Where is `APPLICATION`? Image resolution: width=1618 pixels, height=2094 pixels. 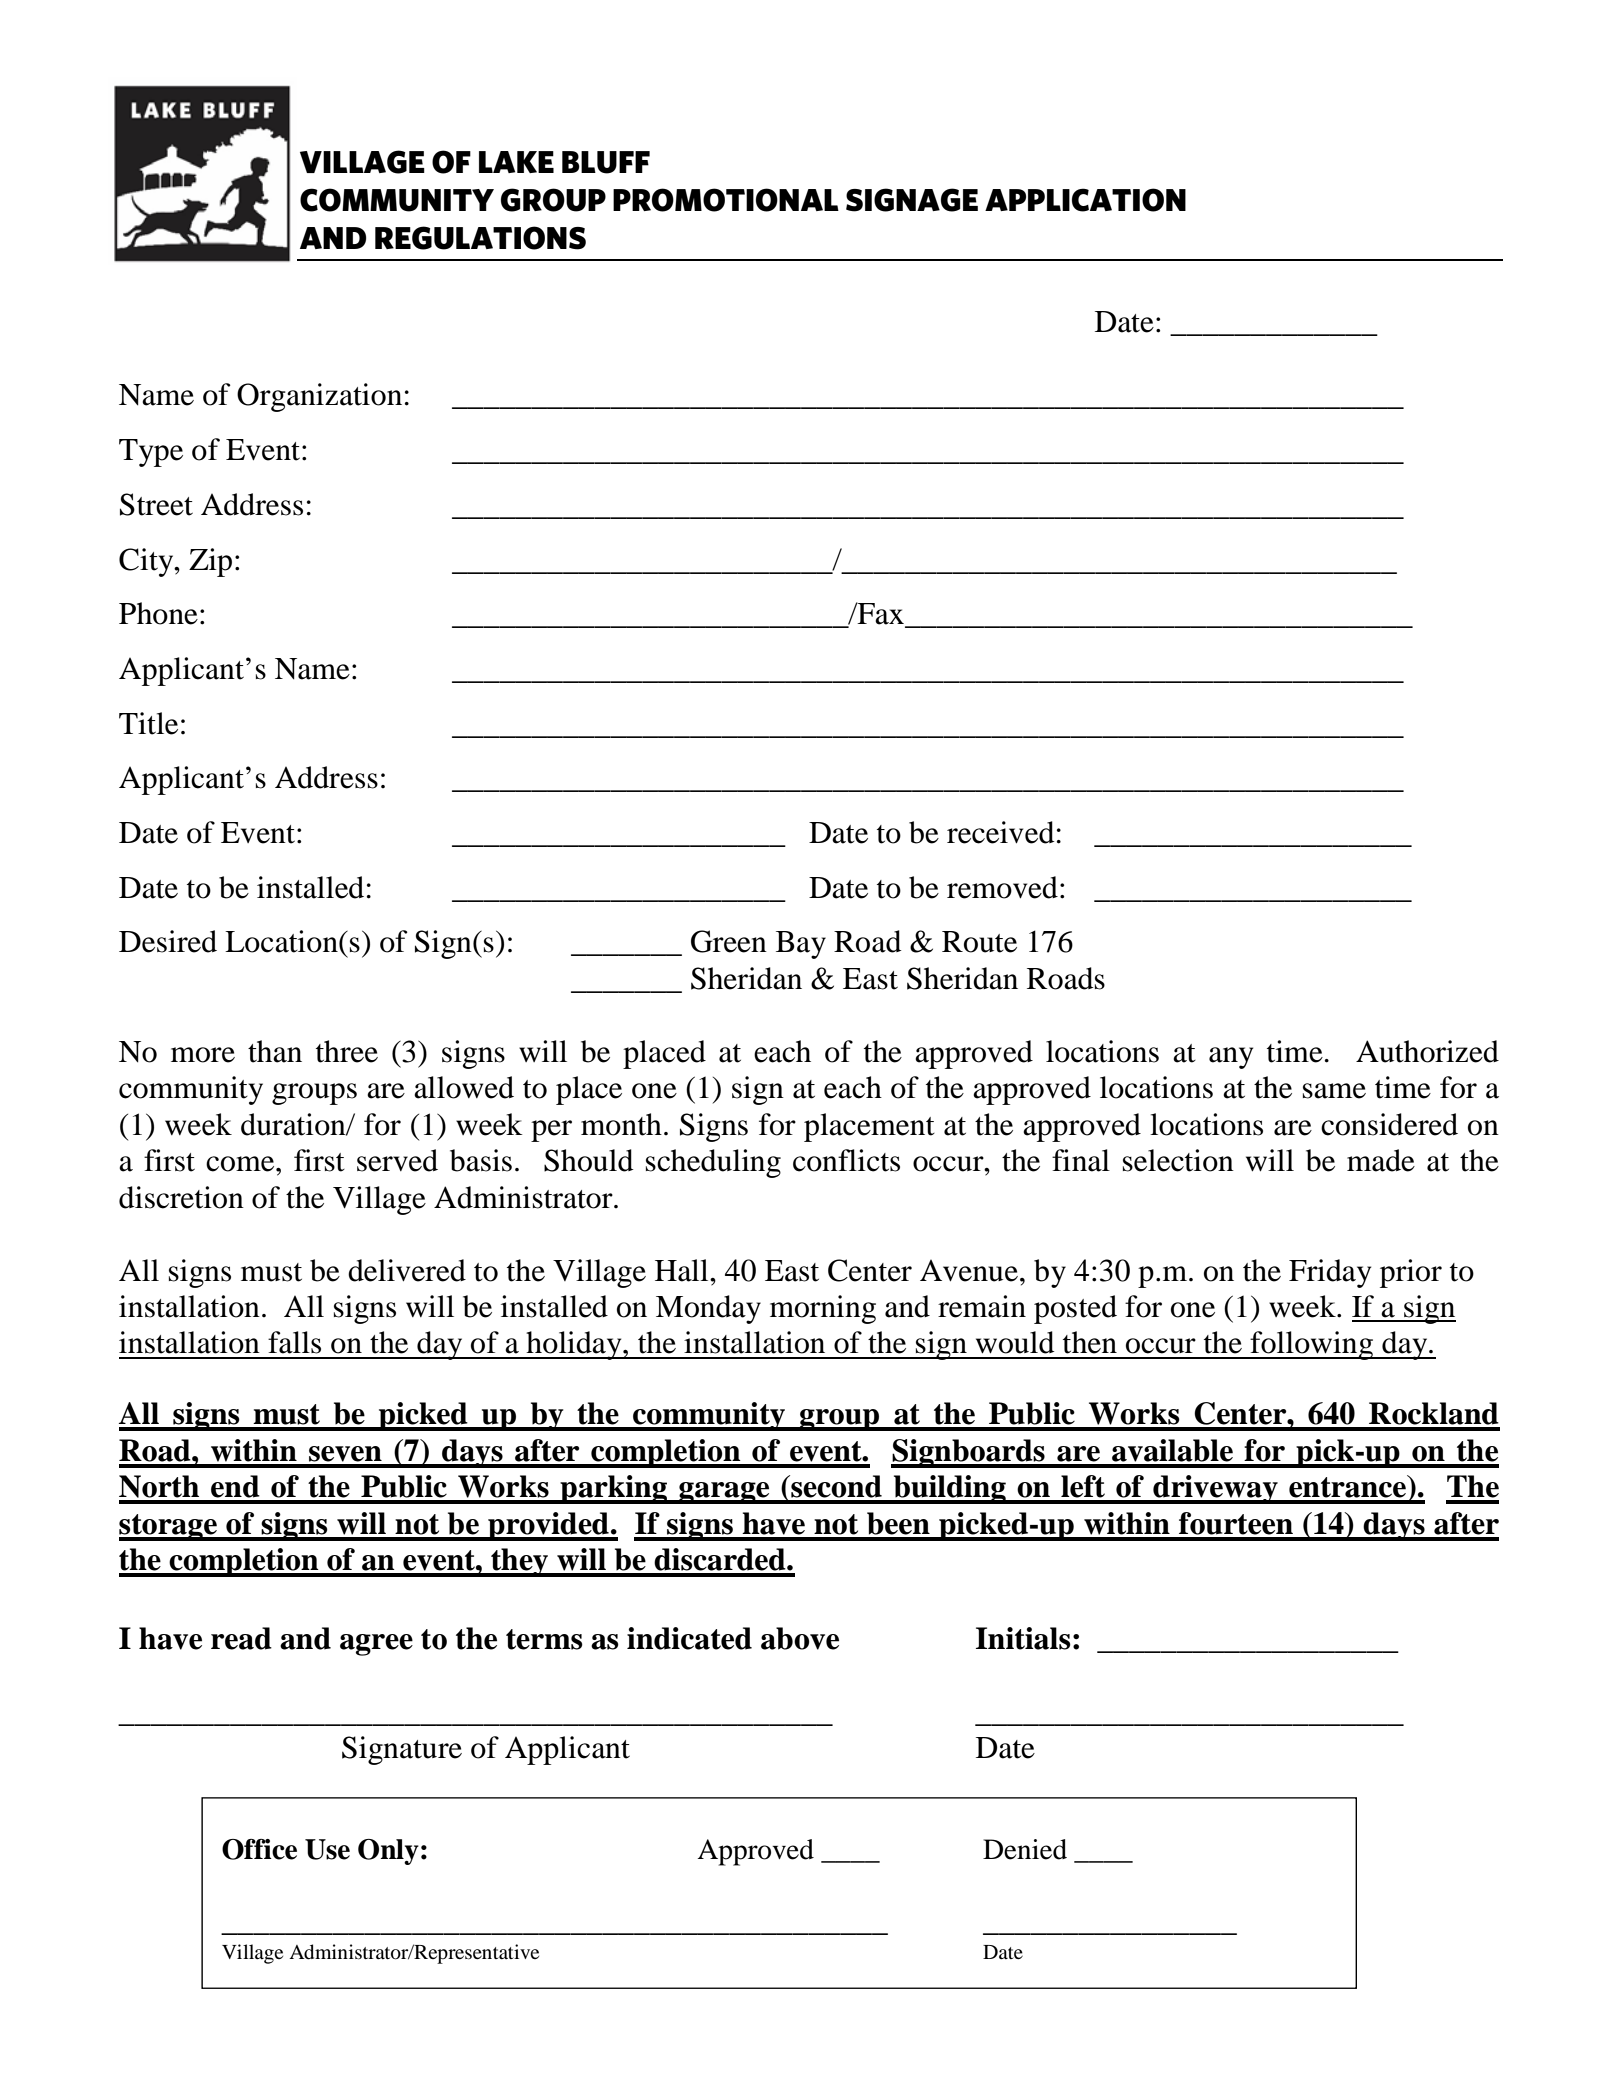 APPLICATION is located at coordinates (1085, 200).
